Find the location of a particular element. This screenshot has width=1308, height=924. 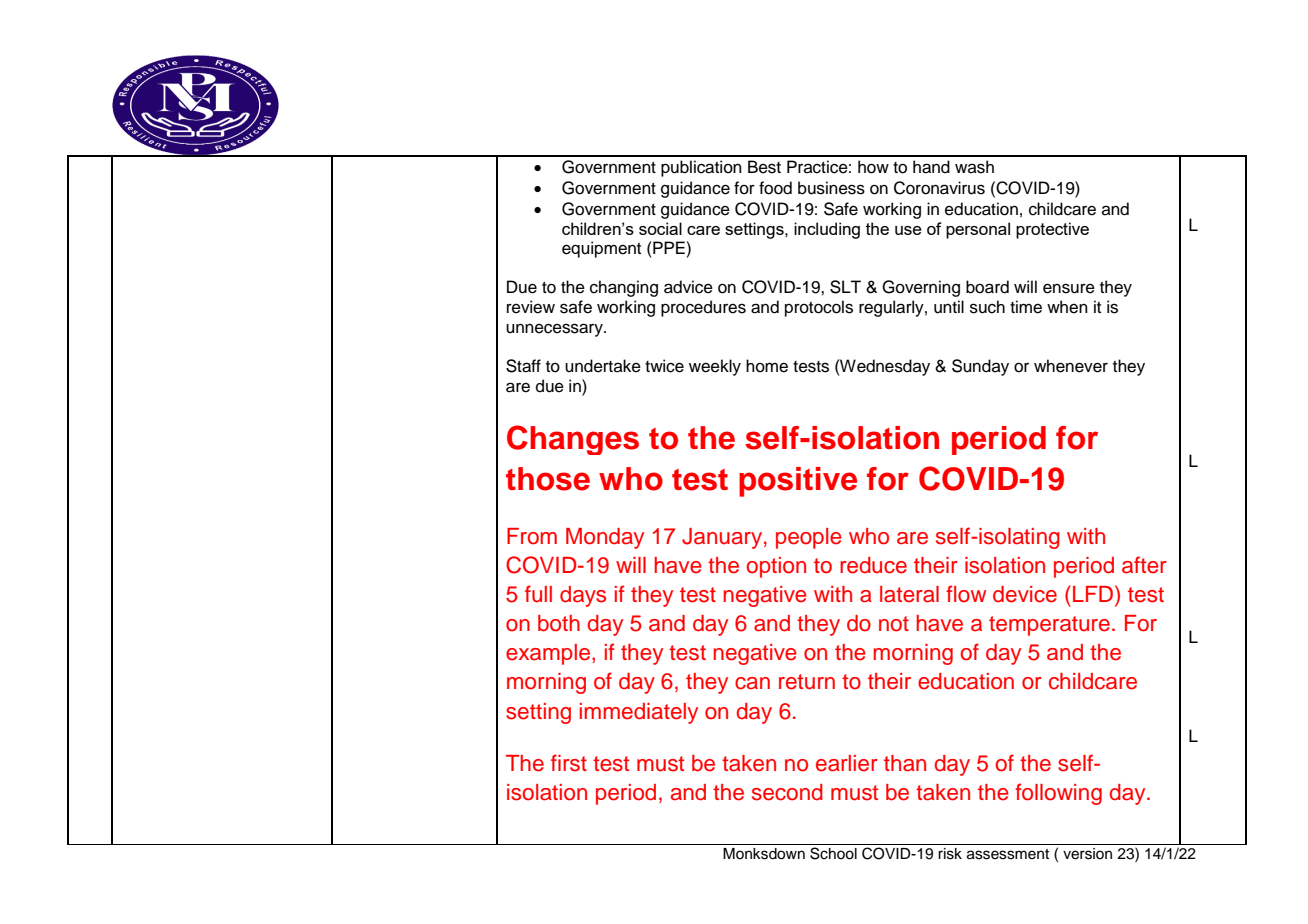

undertake is located at coordinates (603, 366).
